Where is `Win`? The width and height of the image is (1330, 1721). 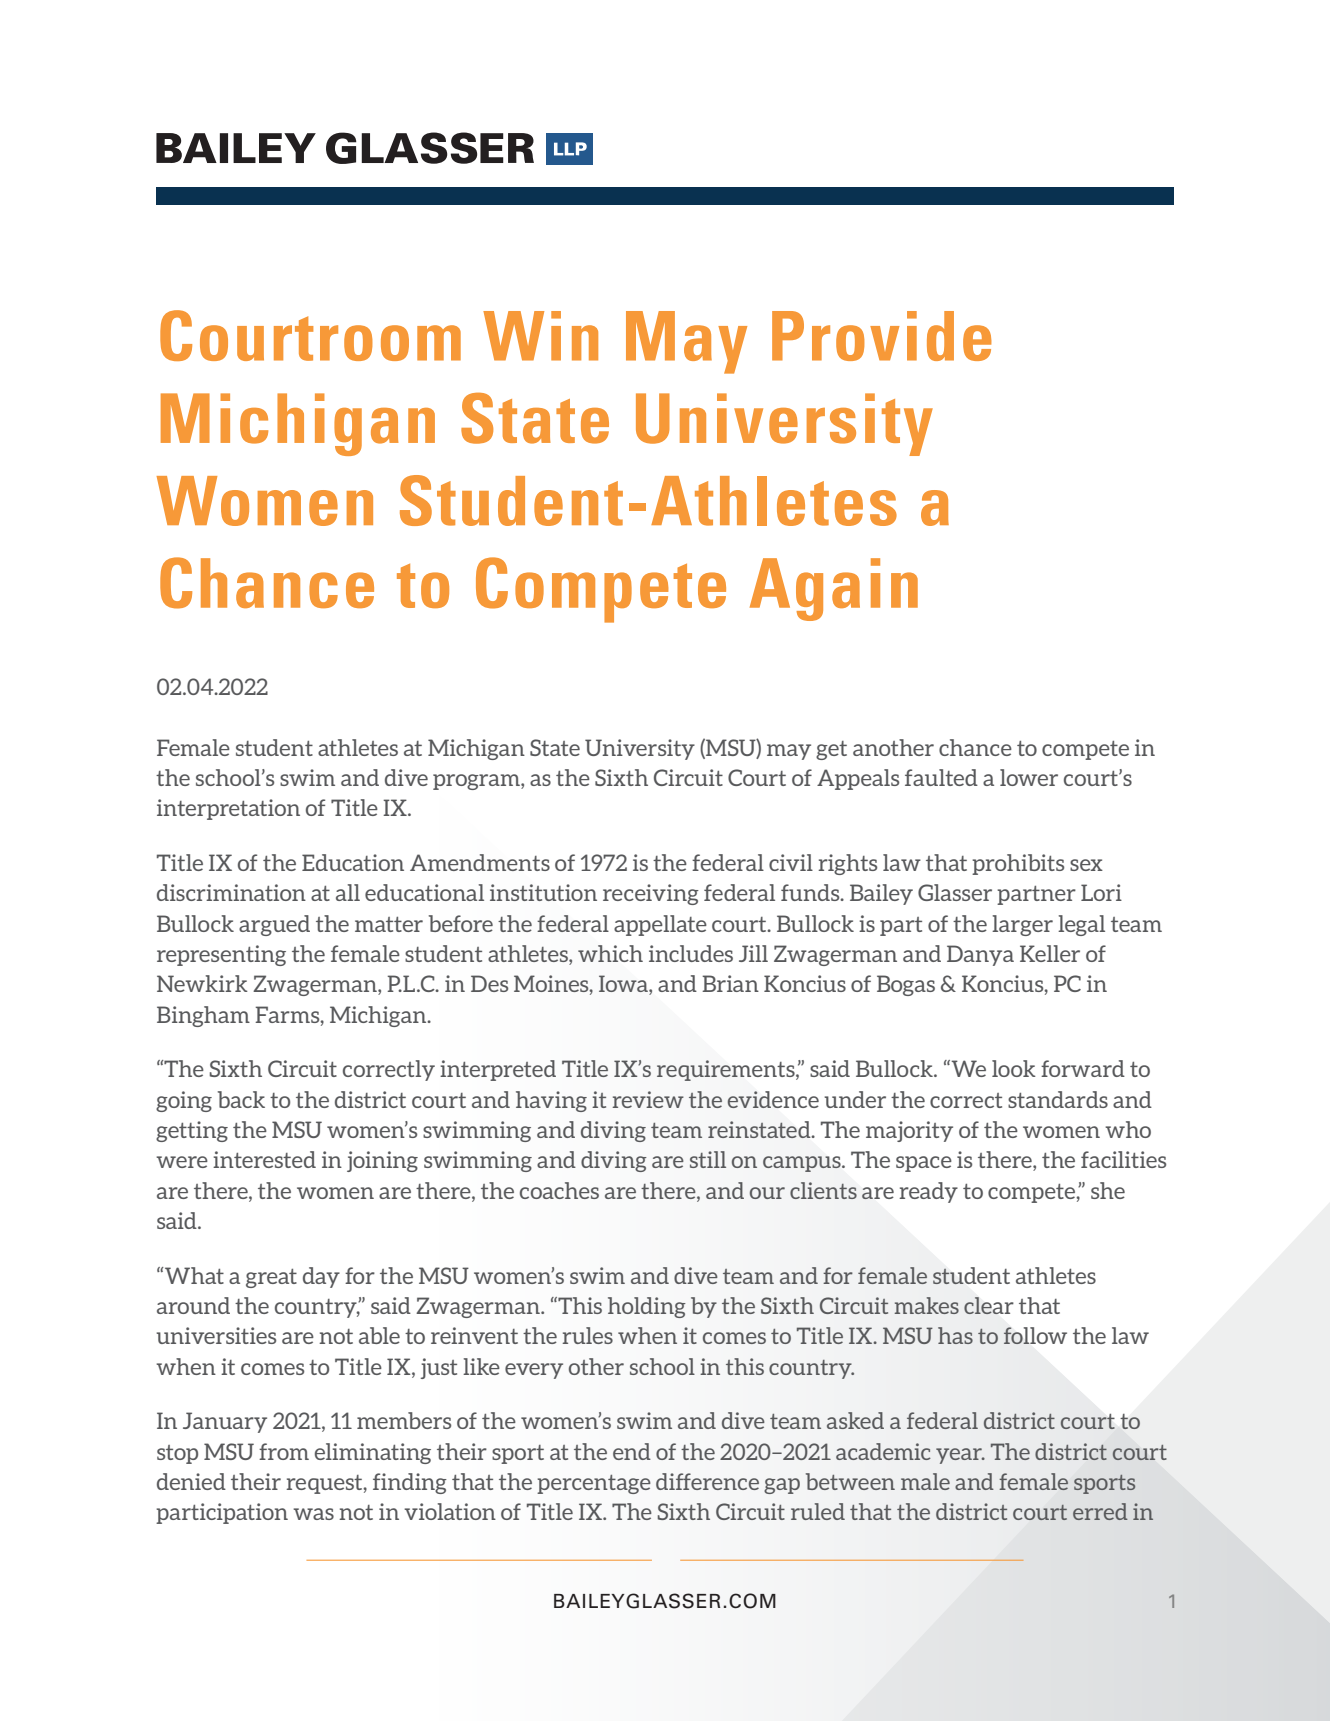 Win is located at coordinates (540, 336).
